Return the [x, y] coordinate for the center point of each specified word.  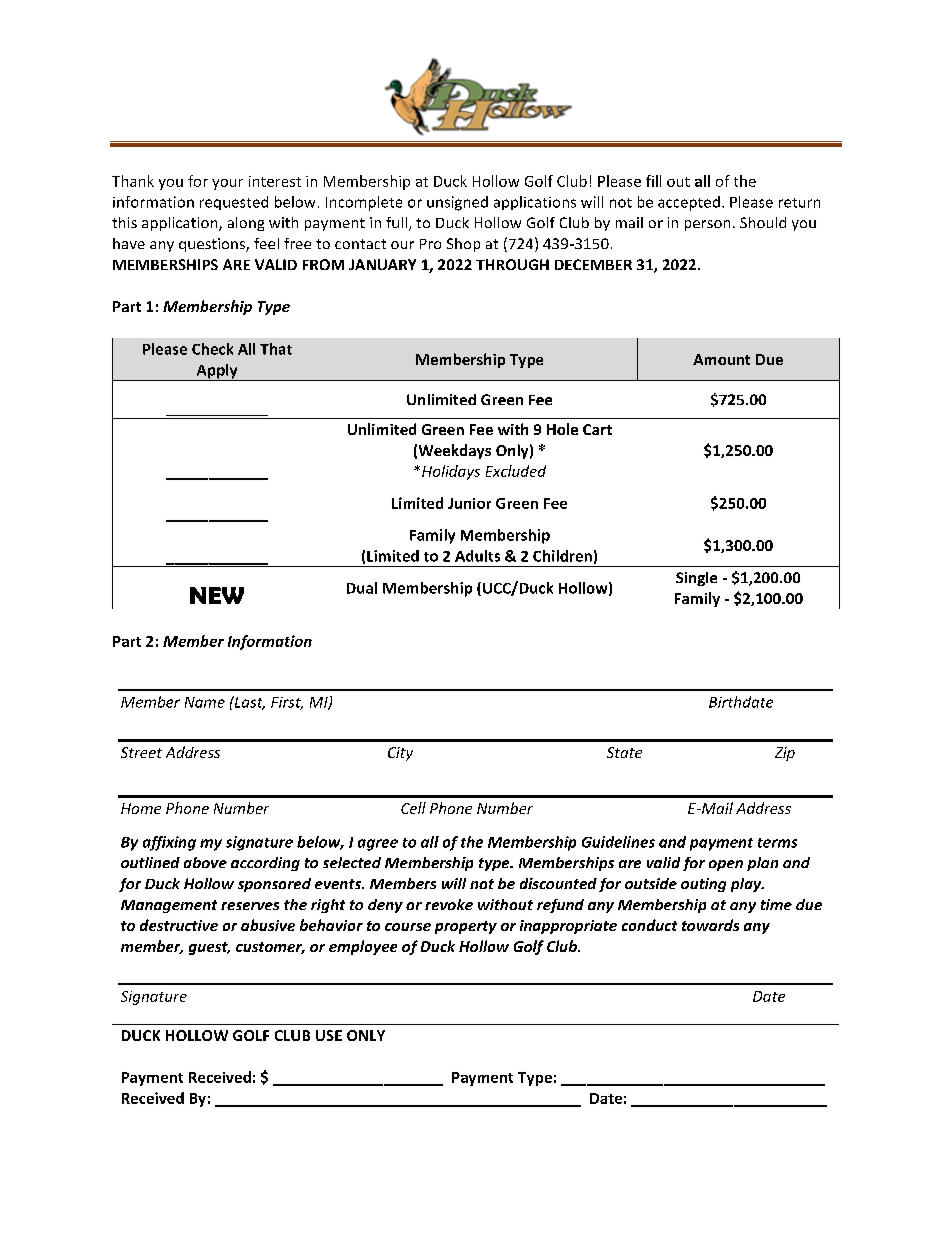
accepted [689, 203]
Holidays [451, 472]
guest [209, 948]
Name [205, 702]
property [466, 927]
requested [234, 203]
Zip [785, 754]
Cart [597, 429]
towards [710, 925]
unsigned [457, 203]
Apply [217, 372]
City [400, 754]
